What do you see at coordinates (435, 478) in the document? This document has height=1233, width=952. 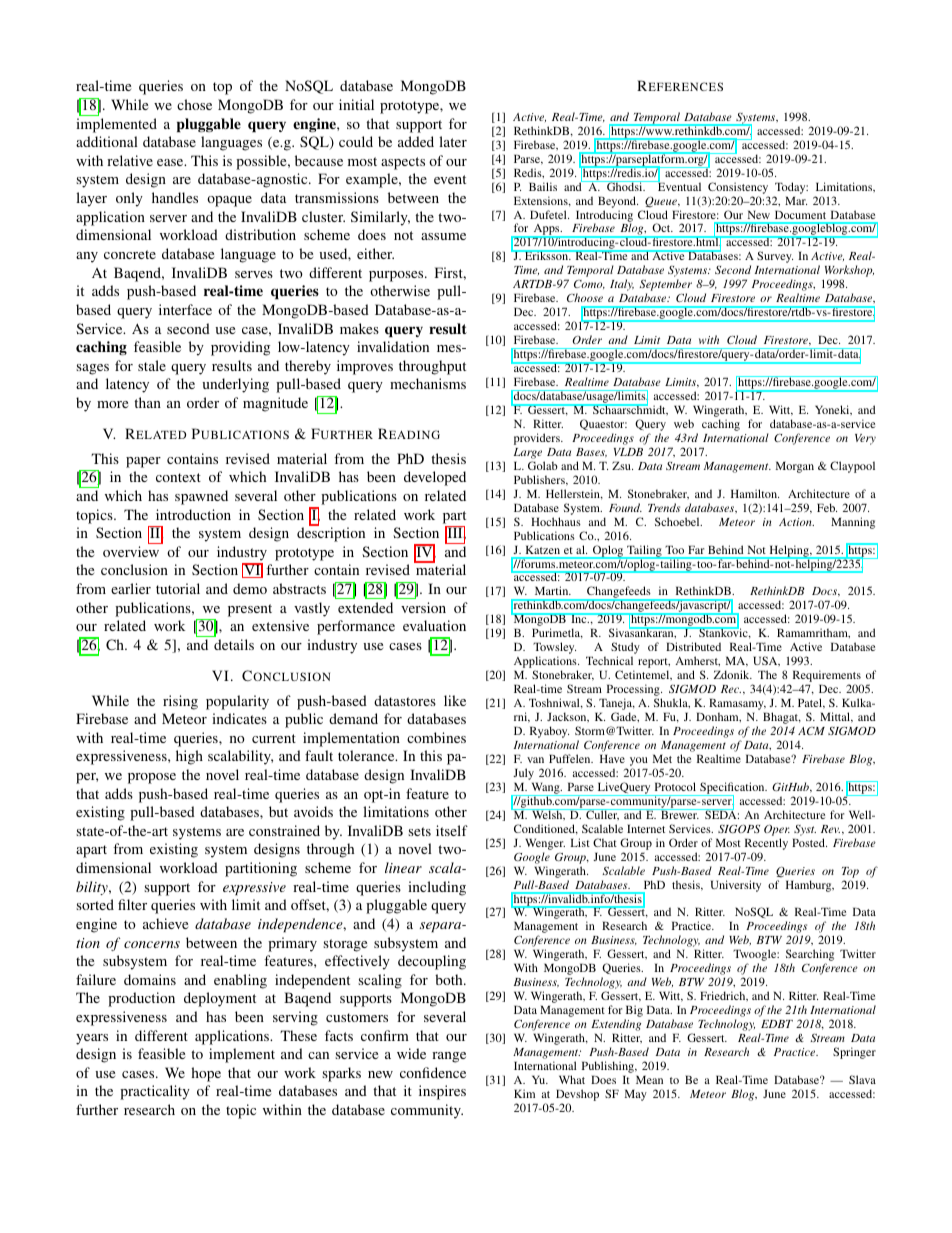 I see `developed` at bounding box center [435, 478].
